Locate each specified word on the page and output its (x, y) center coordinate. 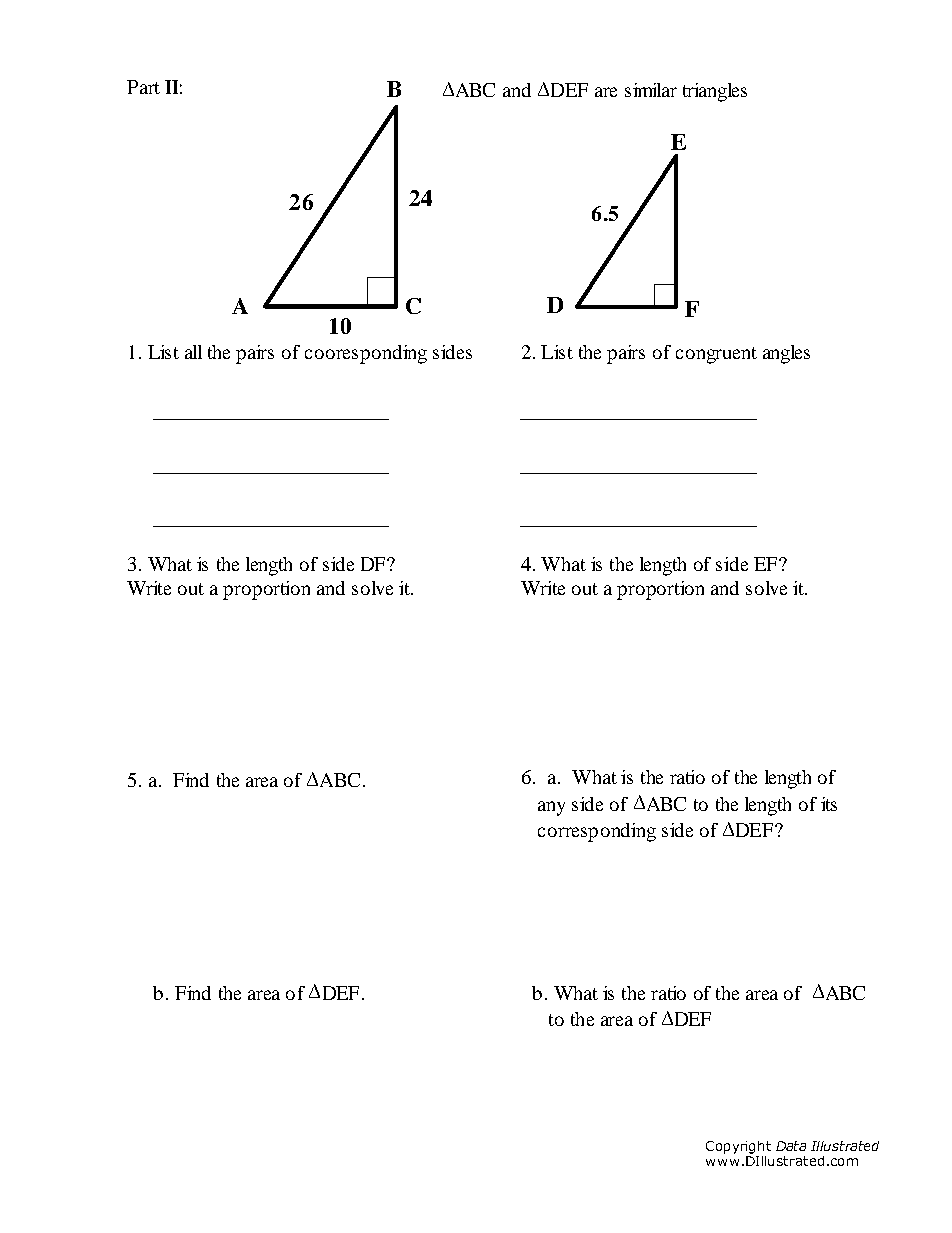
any (551, 808)
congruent (716, 355)
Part (143, 87)
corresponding (597, 832)
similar (651, 90)
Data (791, 1146)
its (829, 804)
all (193, 352)
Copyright (738, 1147)
